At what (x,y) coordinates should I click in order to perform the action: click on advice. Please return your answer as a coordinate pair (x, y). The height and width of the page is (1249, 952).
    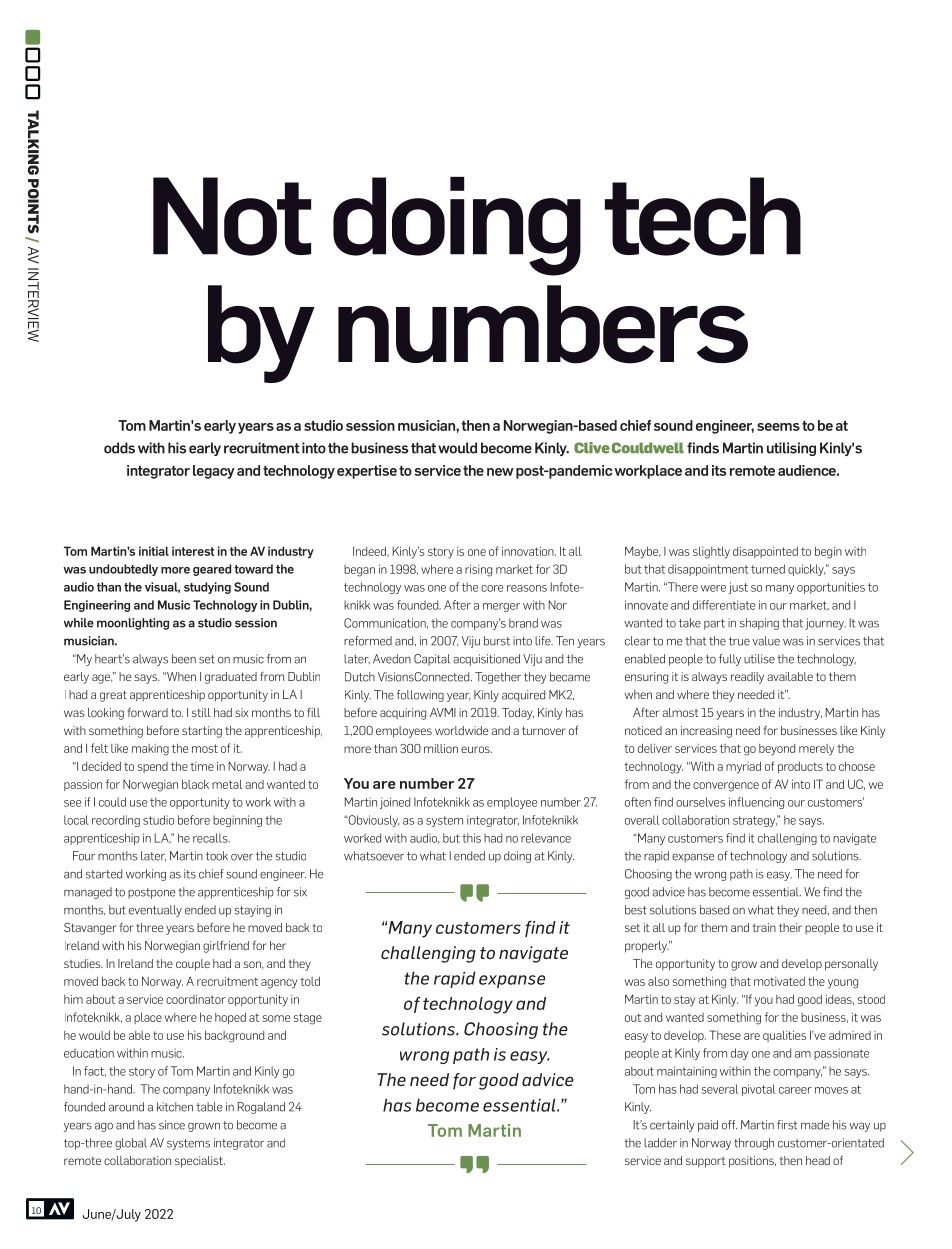
    Looking at the image, I should click on (548, 1079).
